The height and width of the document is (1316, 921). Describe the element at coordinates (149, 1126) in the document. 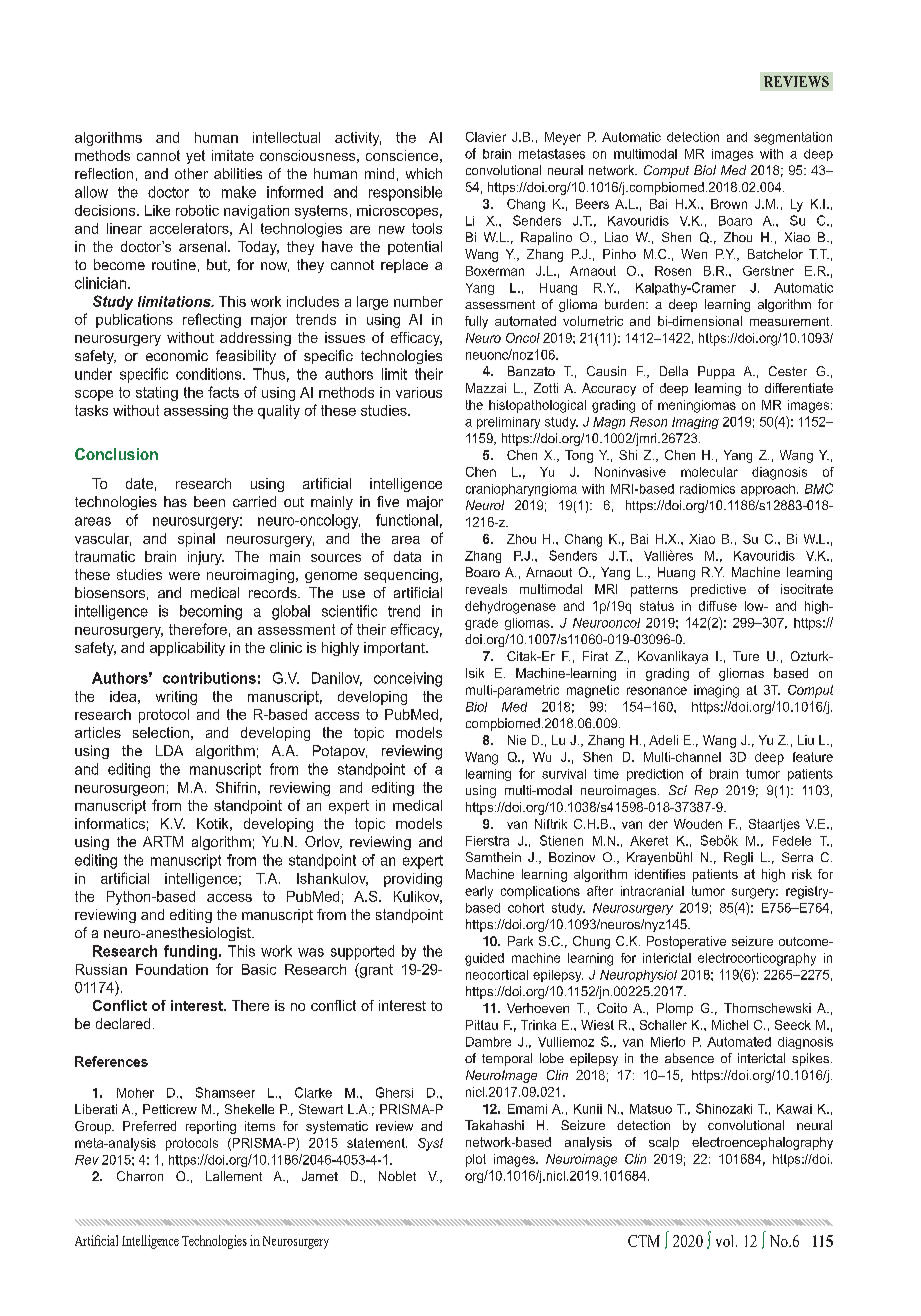

I see `Preferred` at that location.
